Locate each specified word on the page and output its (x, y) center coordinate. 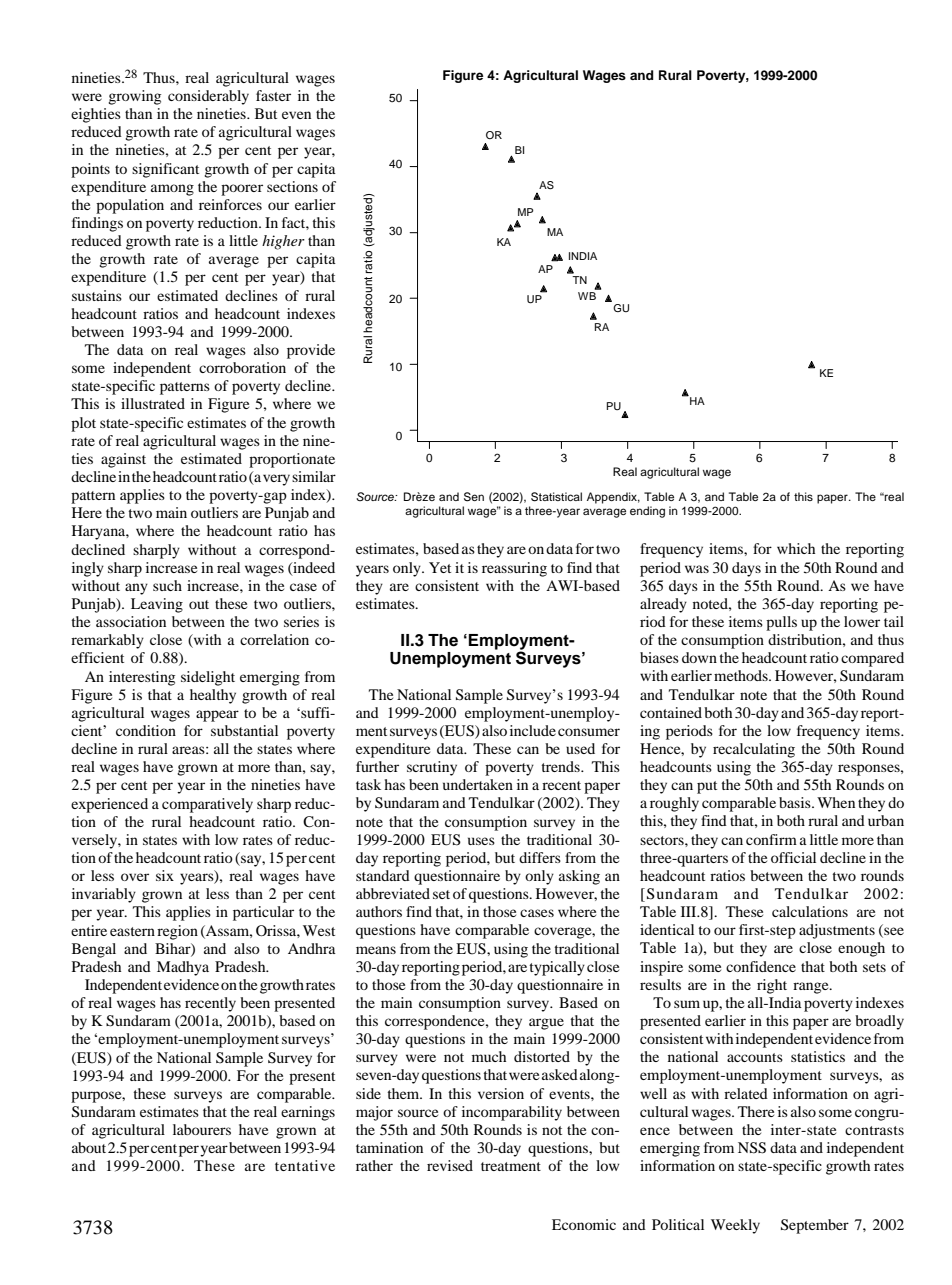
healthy (213, 696)
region (177, 932)
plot (83, 424)
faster (273, 95)
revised (450, 1165)
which (796, 548)
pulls (781, 623)
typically (557, 968)
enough (861, 949)
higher (283, 242)
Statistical (556, 497)
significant (165, 170)
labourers (202, 1129)
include (533, 730)
